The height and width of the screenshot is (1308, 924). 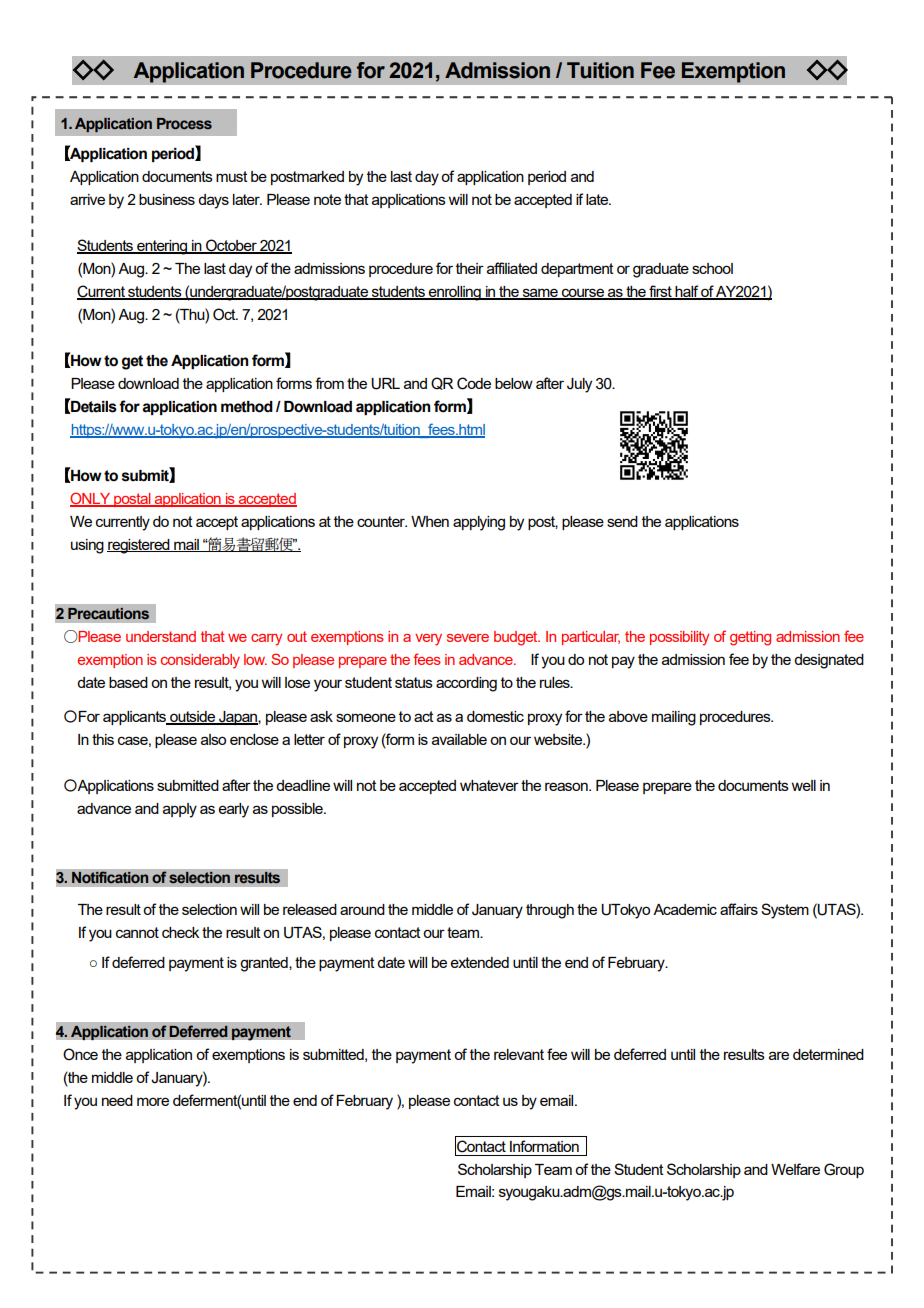 What do you see at coordinates (153, 1101) in the screenshot?
I see `more` at bounding box center [153, 1101].
